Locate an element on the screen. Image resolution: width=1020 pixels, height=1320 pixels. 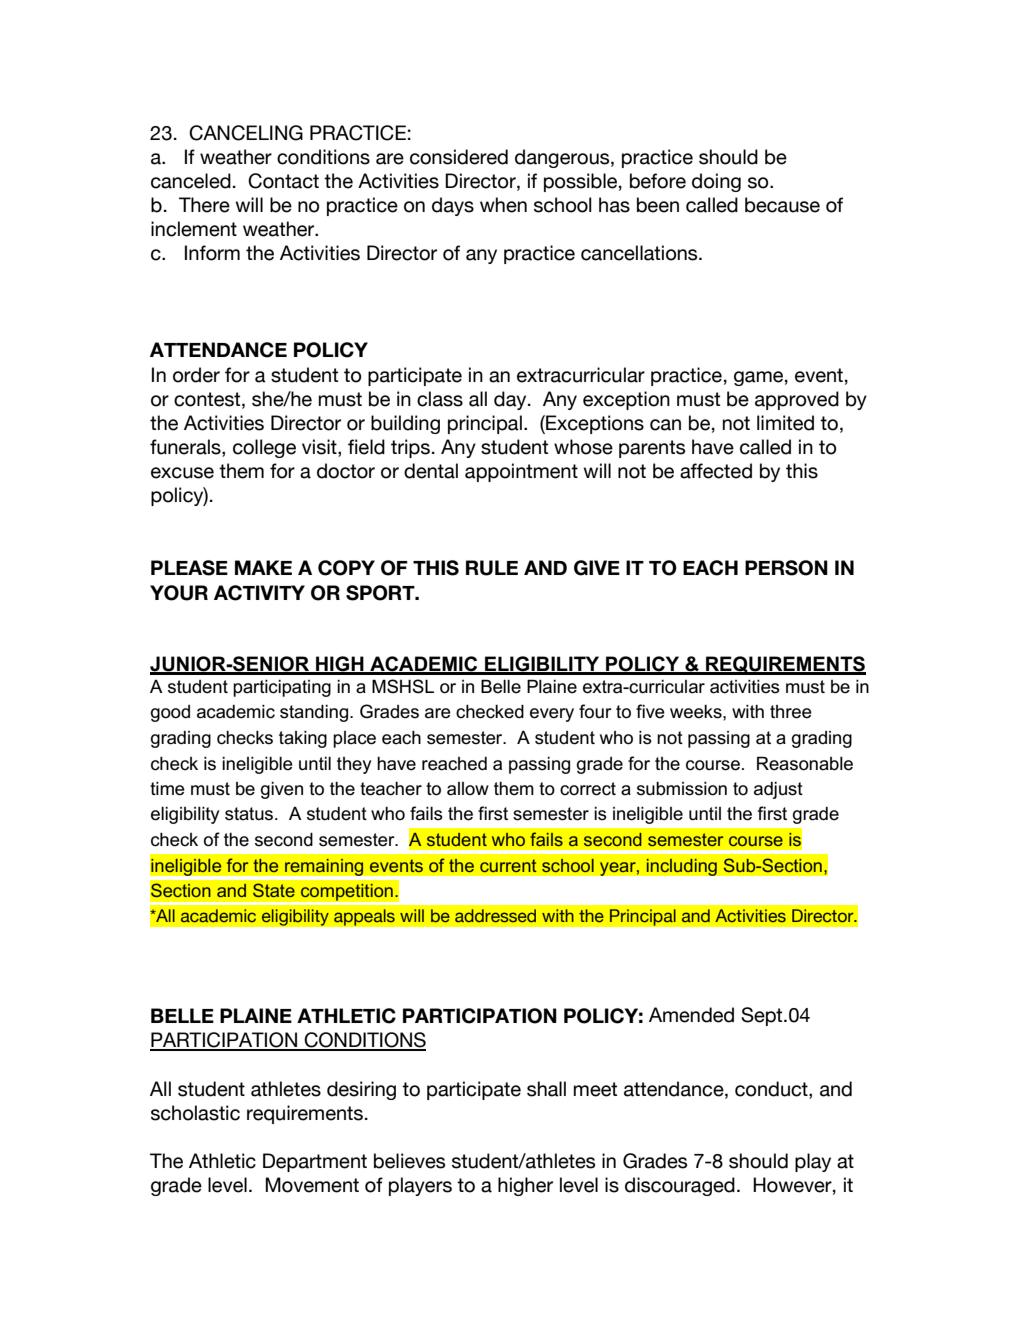
participating is located at coordinates (282, 688).
